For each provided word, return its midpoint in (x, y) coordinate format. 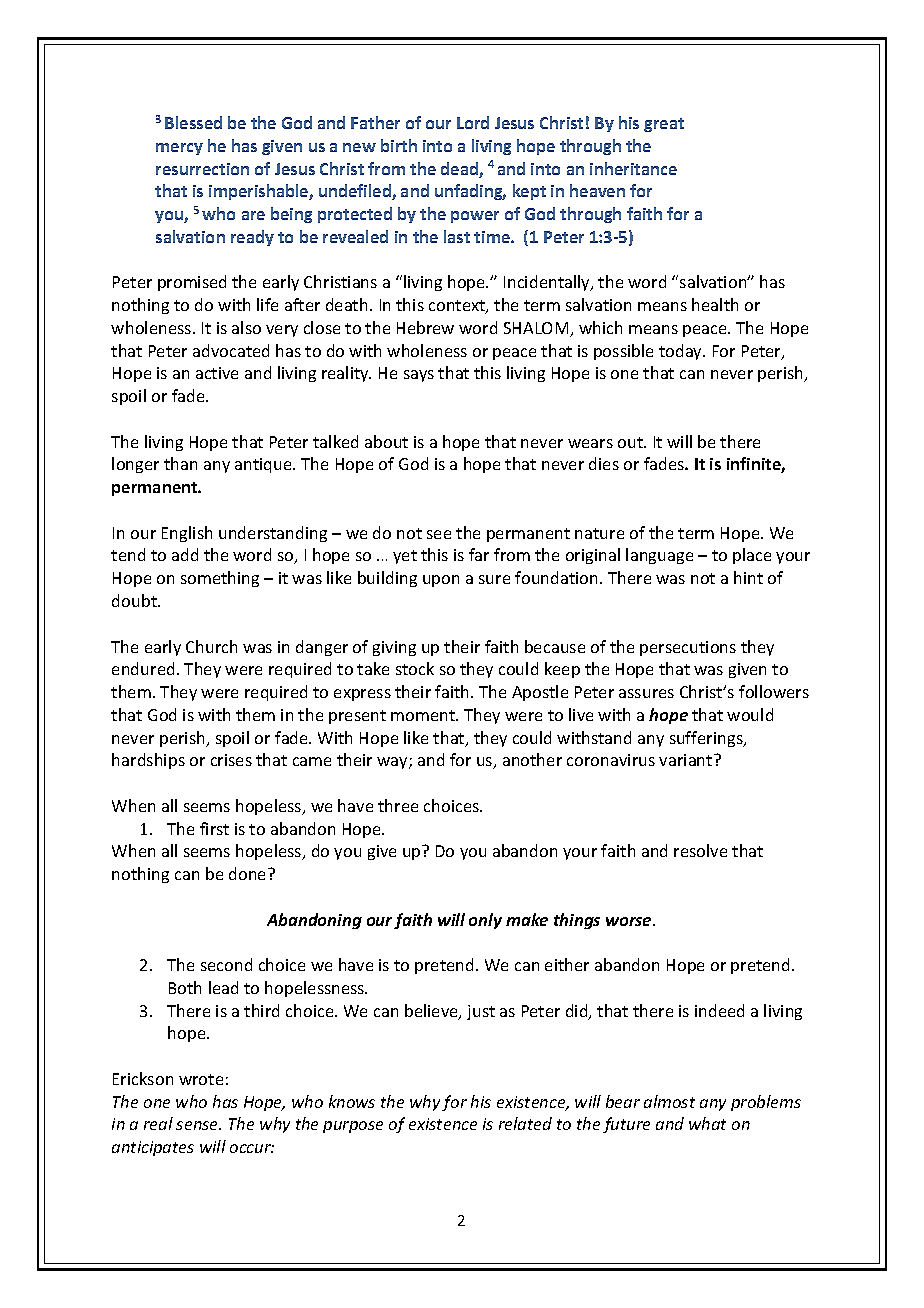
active (217, 373)
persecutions (688, 648)
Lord (473, 122)
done (249, 873)
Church (211, 646)
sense (198, 1125)
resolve (700, 850)
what (707, 1123)
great (664, 125)
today (682, 352)
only (485, 921)
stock (415, 668)
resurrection (202, 169)
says (419, 376)
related (525, 1123)
